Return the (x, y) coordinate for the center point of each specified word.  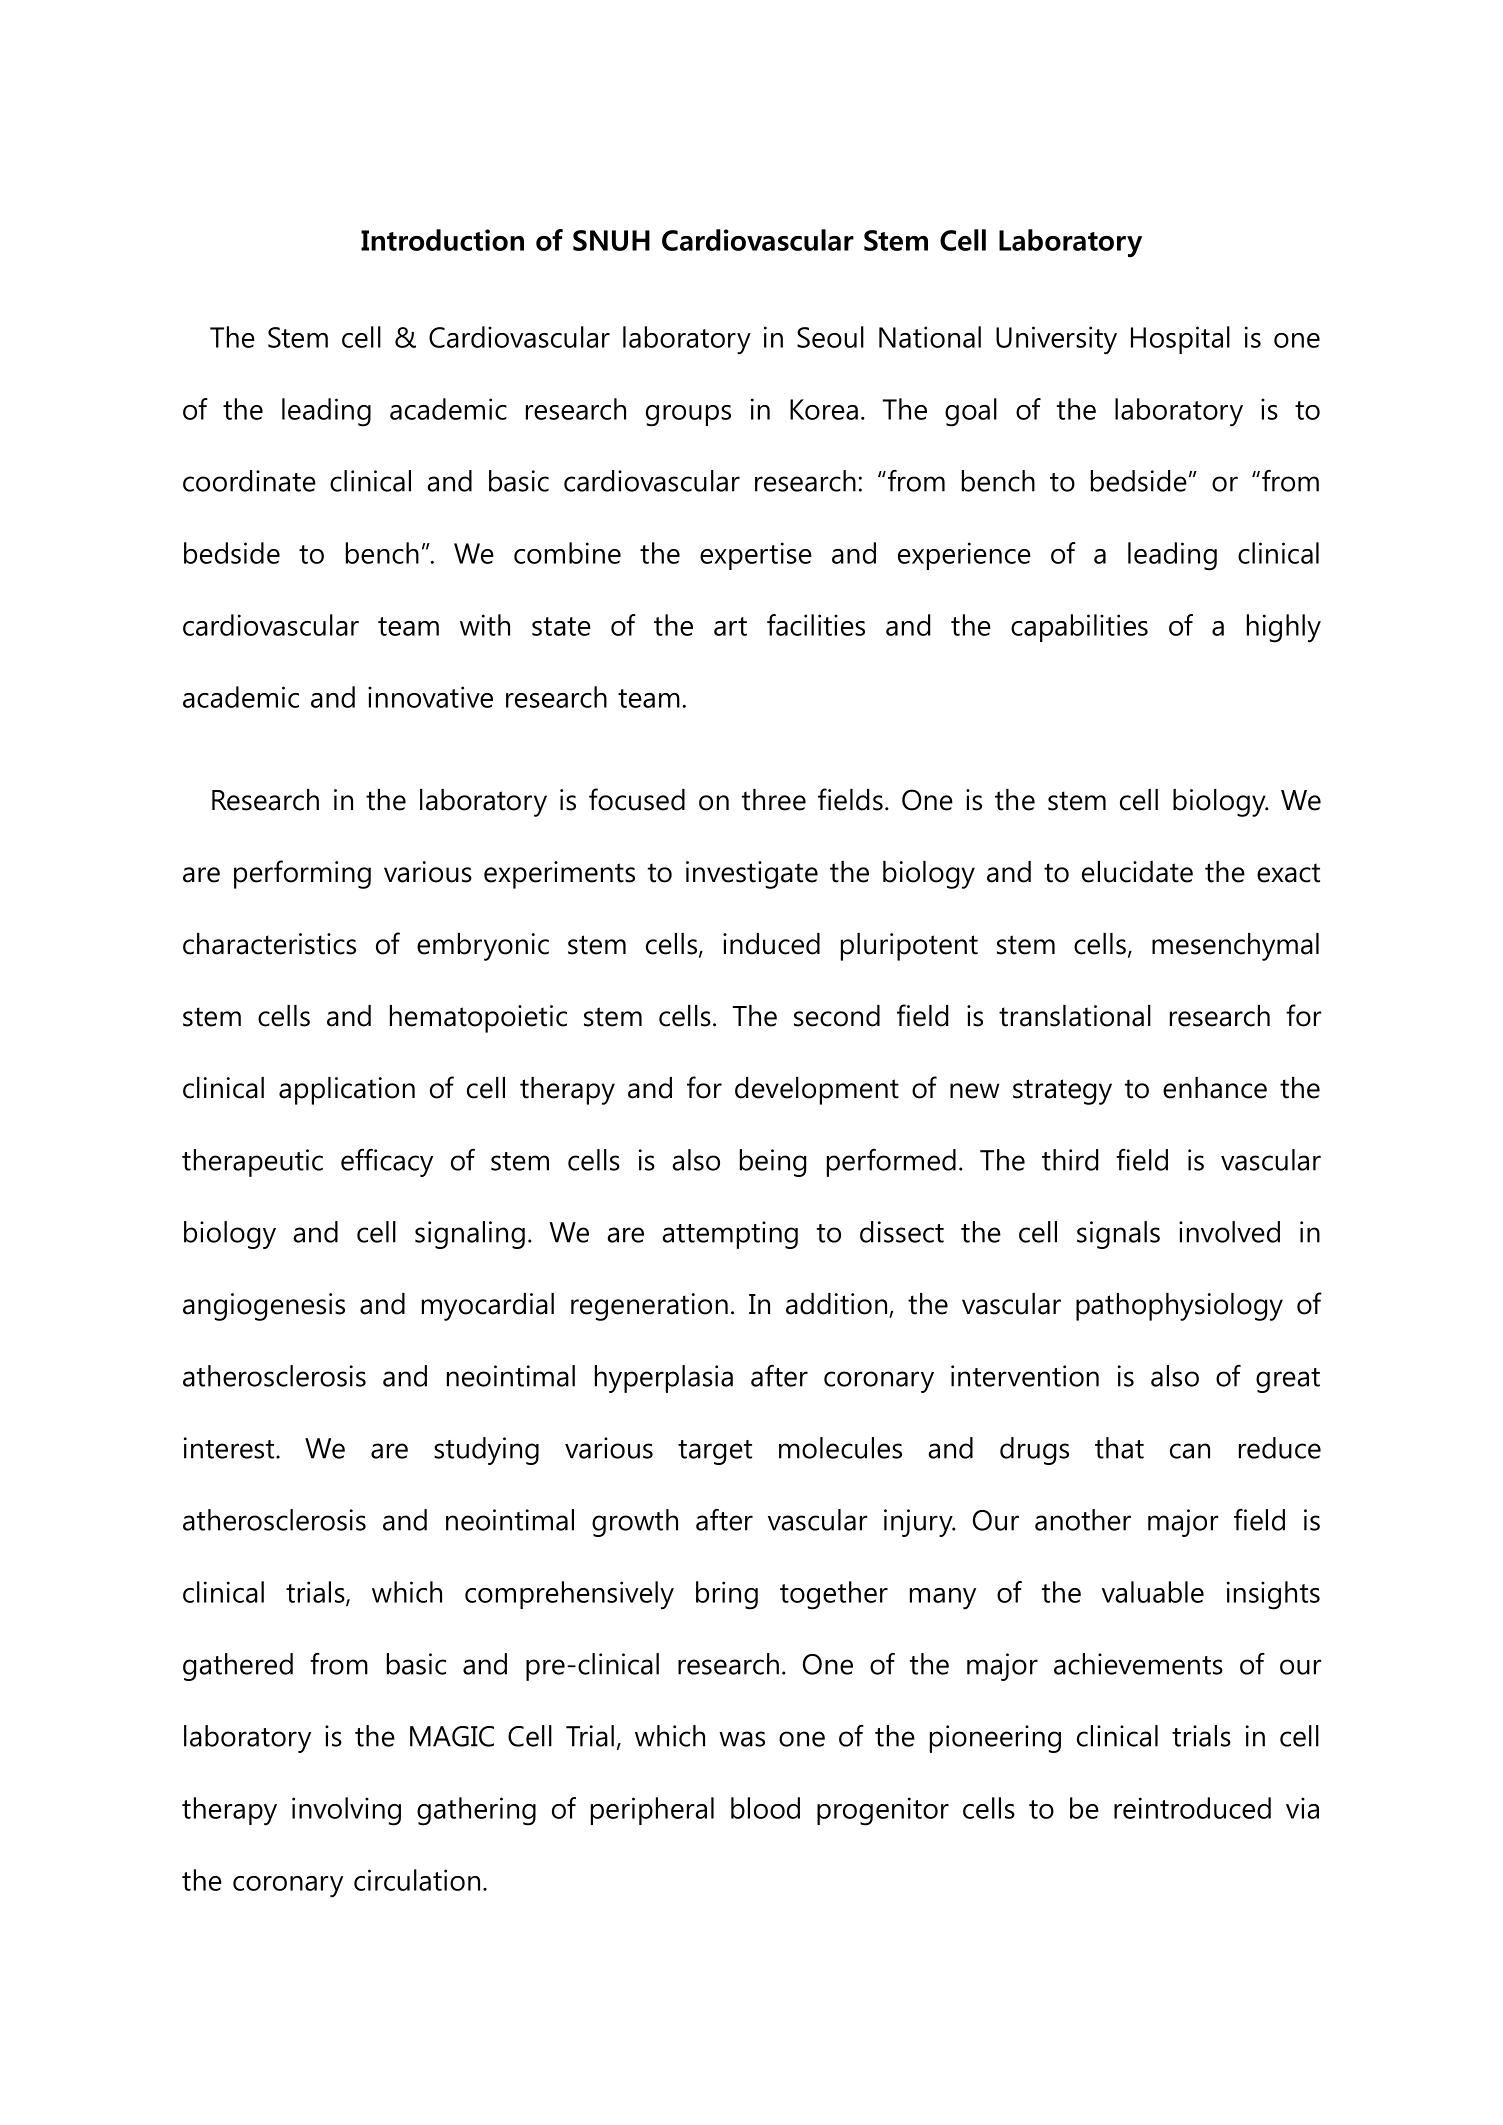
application (347, 1091)
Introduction (442, 240)
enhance (1215, 1088)
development (817, 1091)
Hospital (1180, 340)
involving (346, 1811)
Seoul (830, 337)
